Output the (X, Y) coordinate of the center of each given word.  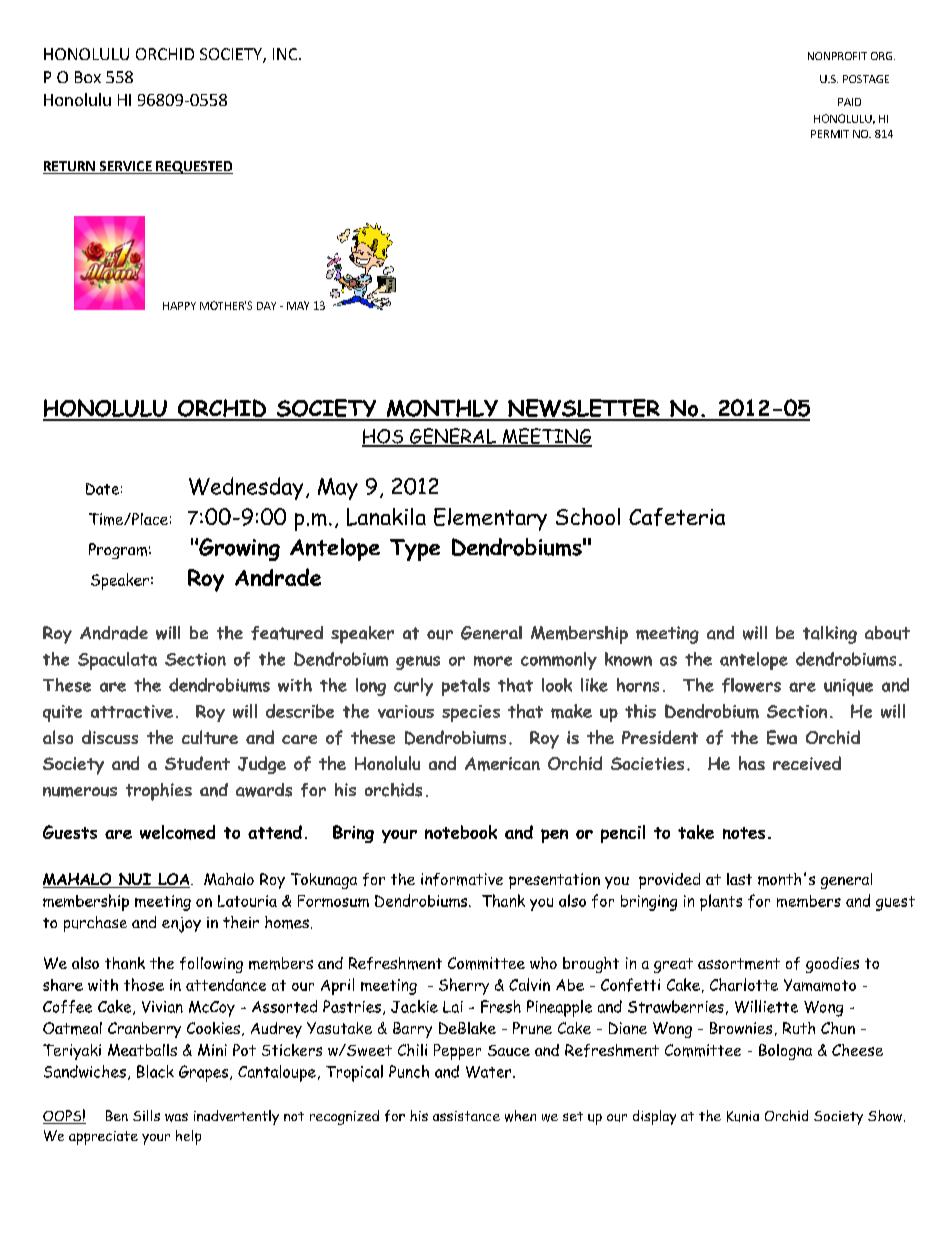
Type (415, 550)
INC (286, 54)
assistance (466, 1116)
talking (830, 635)
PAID (849, 102)
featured (287, 633)
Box (88, 77)
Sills (146, 1115)
